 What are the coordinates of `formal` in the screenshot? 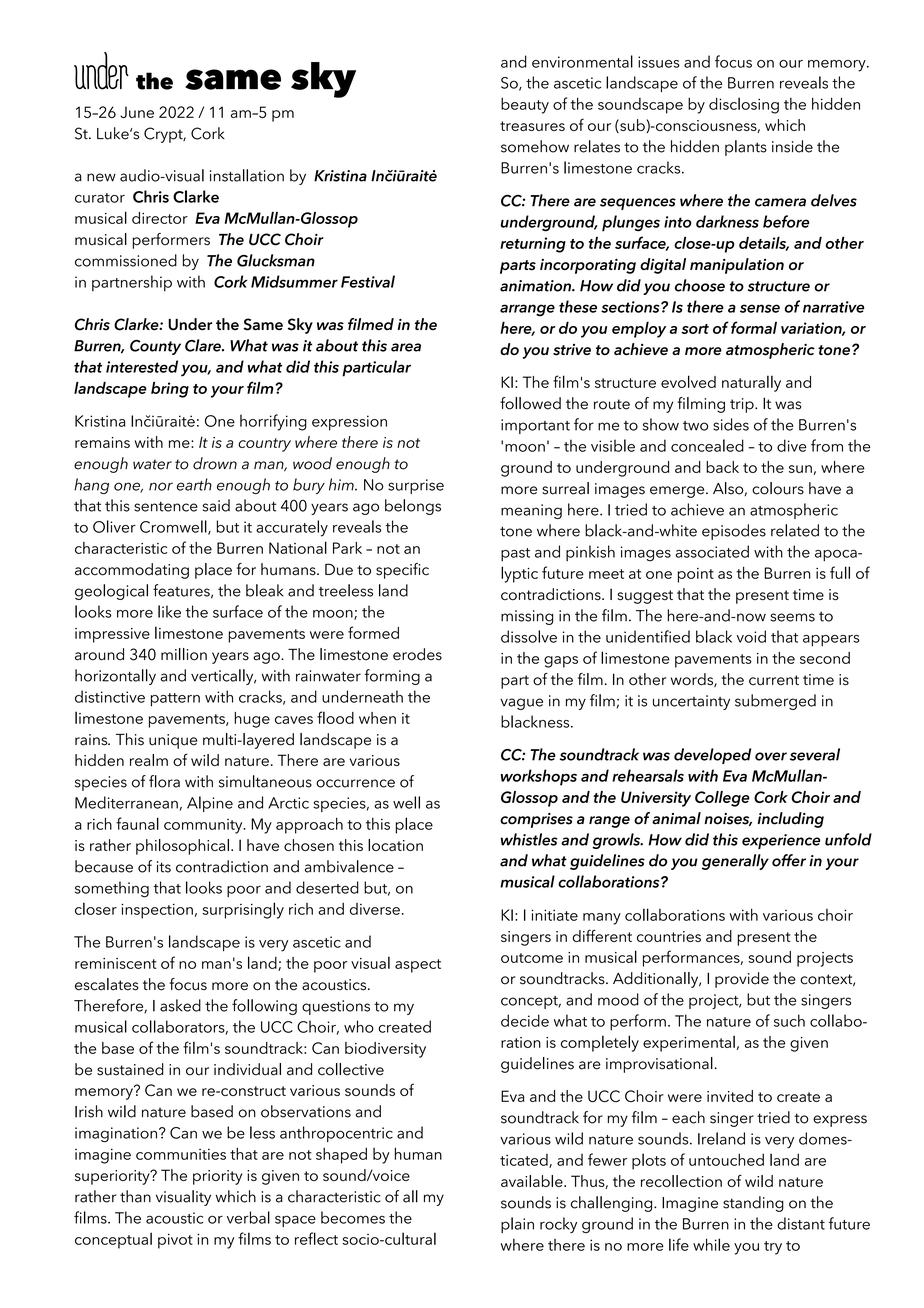 It's located at (754, 327).
